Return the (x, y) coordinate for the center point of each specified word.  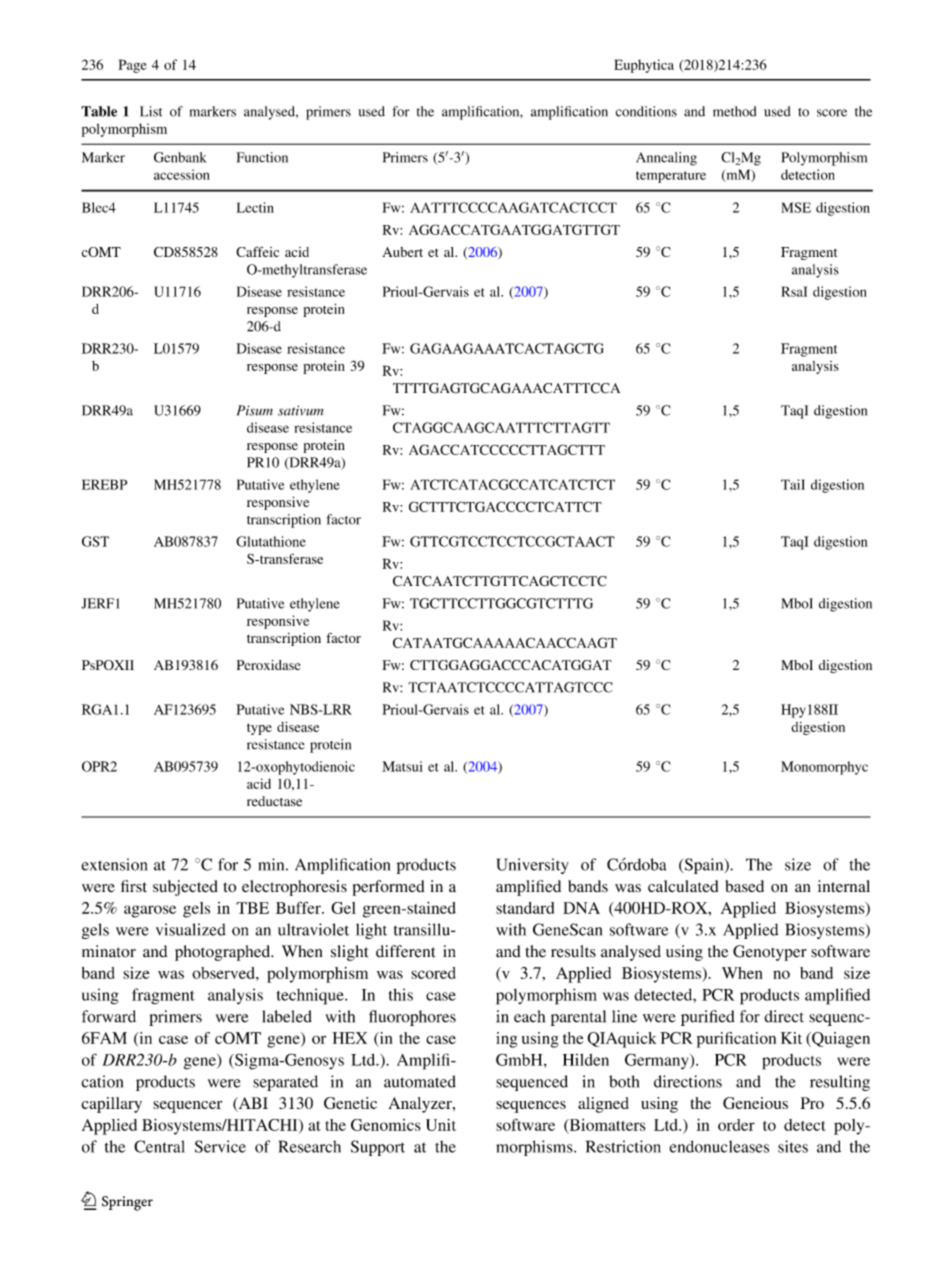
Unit (441, 1125)
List (151, 111)
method (734, 111)
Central (159, 1146)
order (736, 1125)
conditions (646, 111)
